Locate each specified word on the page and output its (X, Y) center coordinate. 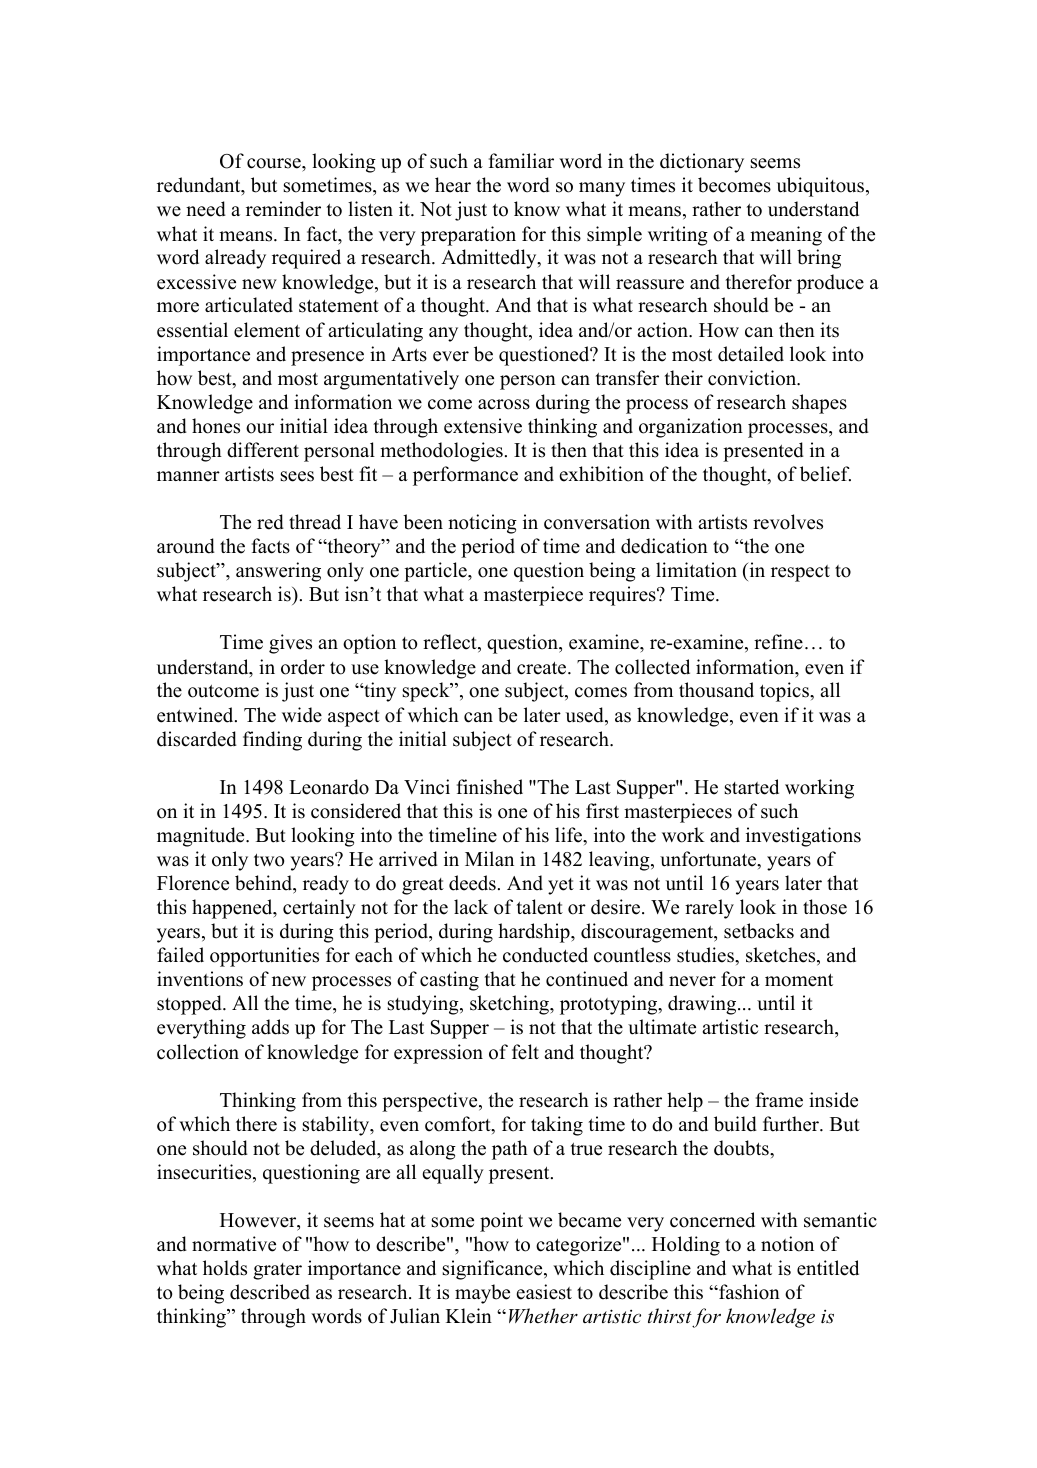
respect (800, 573)
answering (278, 572)
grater (277, 1271)
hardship (535, 933)
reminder (283, 209)
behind (265, 884)
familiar (521, 160)
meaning (786, 236)
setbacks (759, 931)
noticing (482, 524)
